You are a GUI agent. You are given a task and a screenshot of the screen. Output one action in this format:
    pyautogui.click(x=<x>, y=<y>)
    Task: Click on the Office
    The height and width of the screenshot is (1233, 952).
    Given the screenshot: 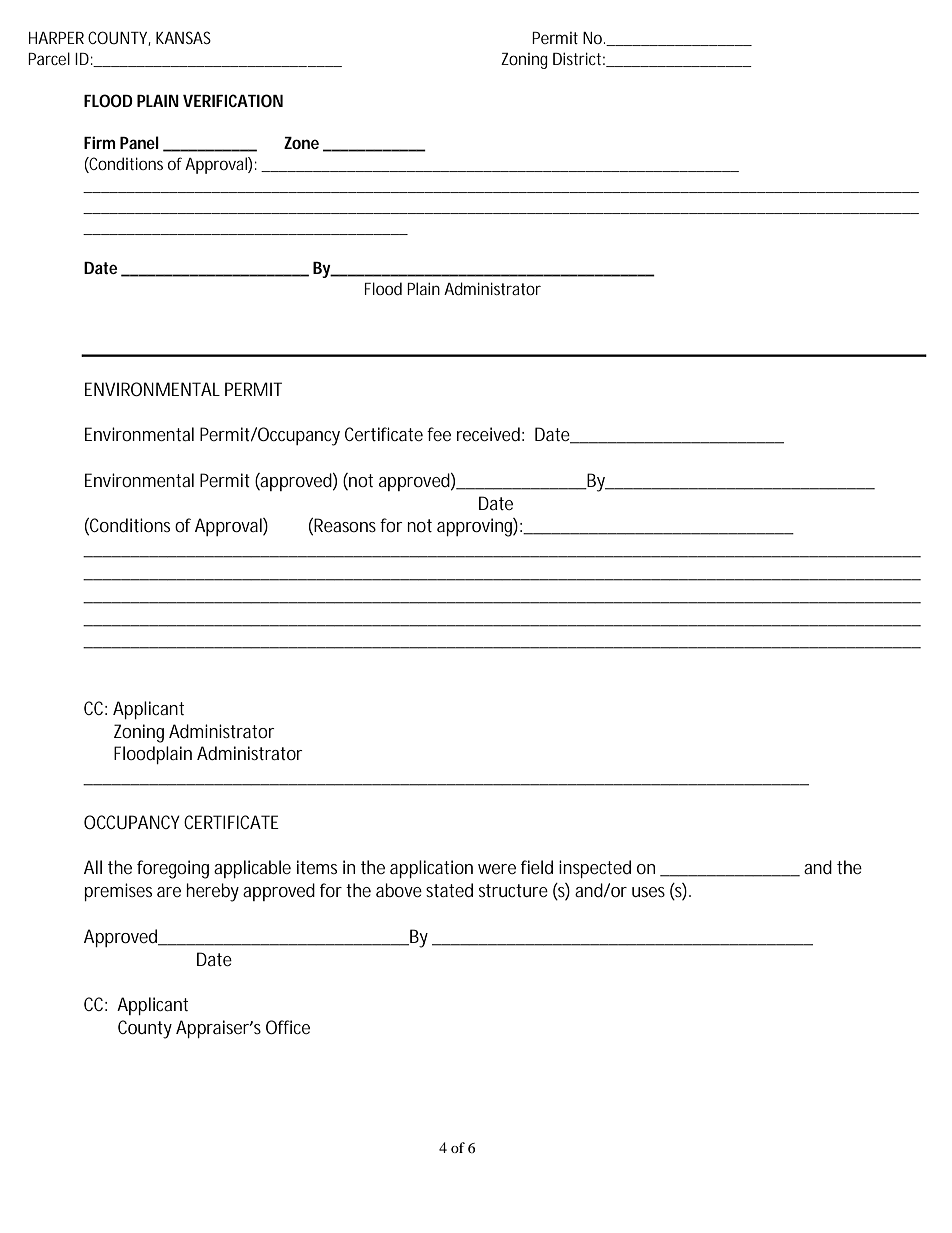 What is the action you would take?
    pyautogui.click(x=288, y=1027)
